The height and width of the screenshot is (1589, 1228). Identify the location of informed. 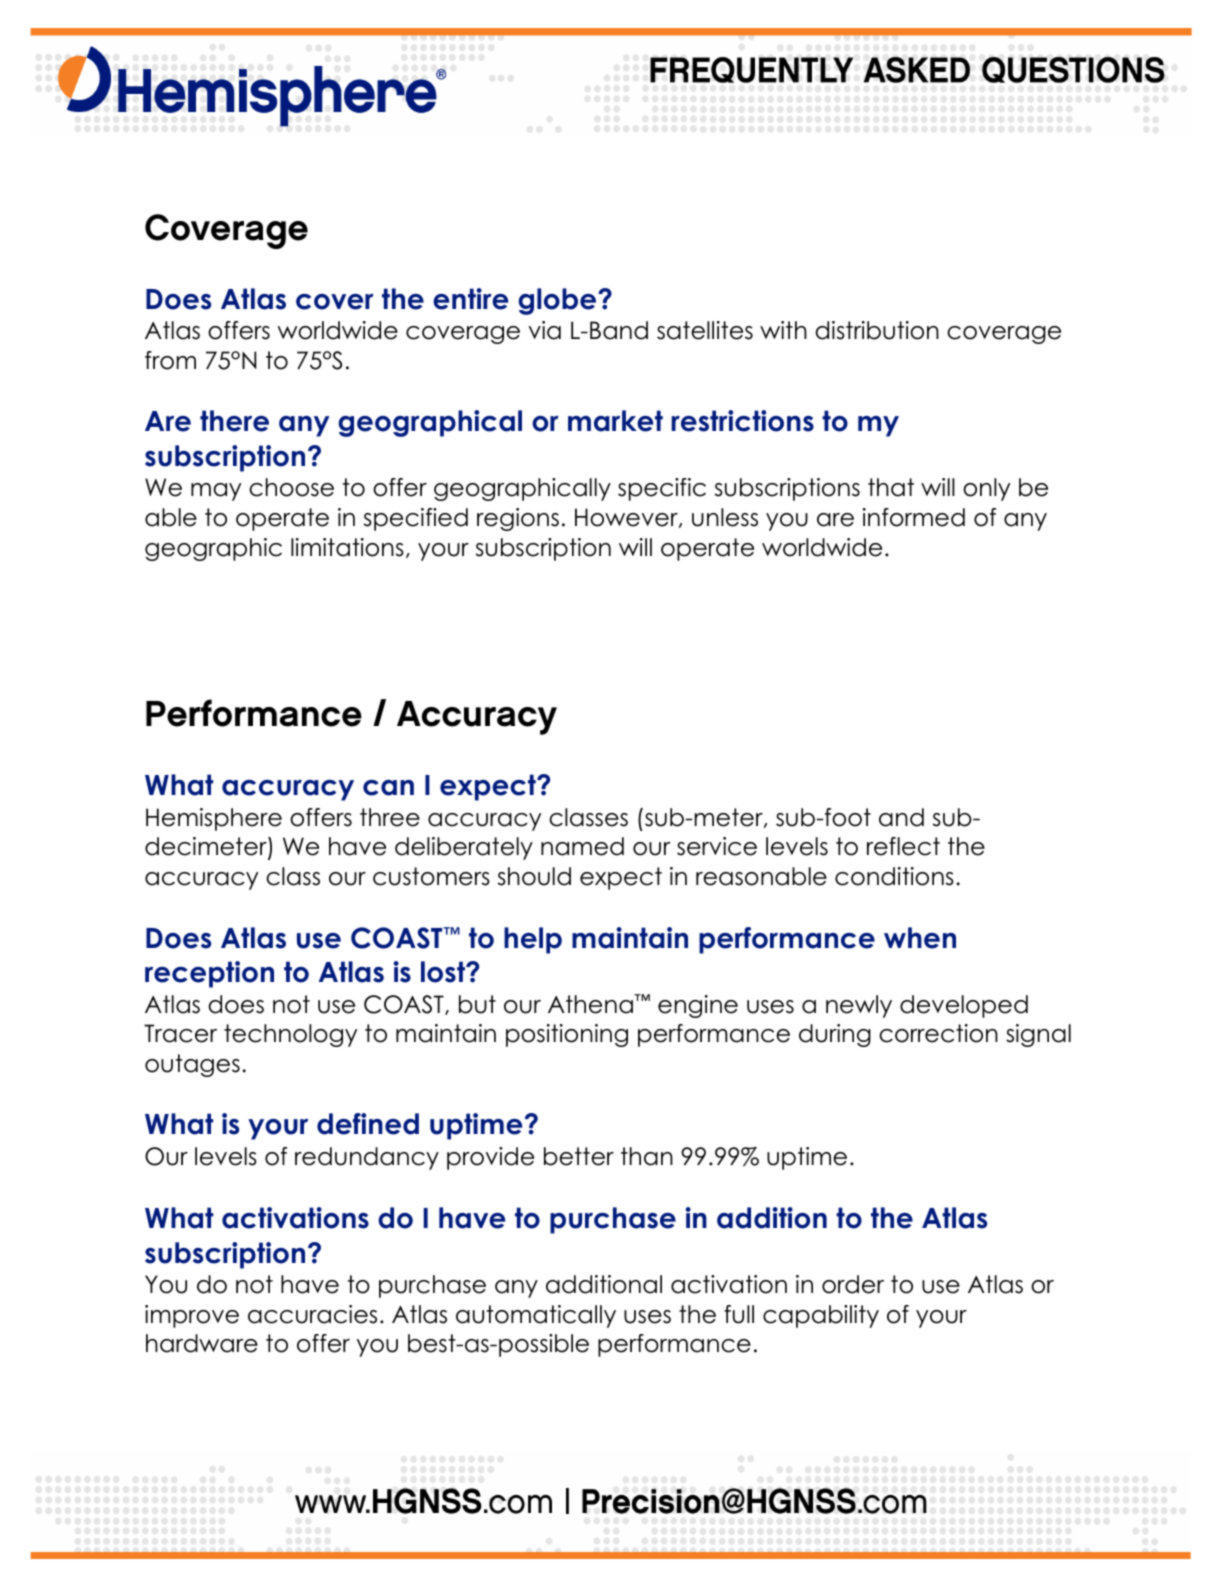
(914, 517).
